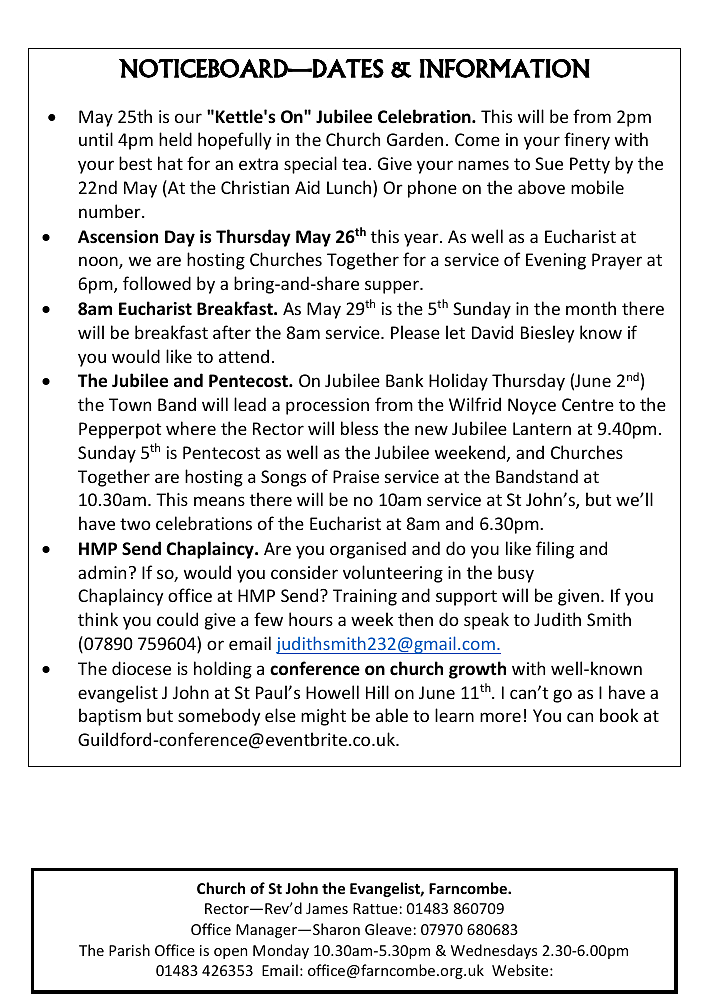  Describe the element at coordinates (175, 139) in the image. I see `held` at that location.
